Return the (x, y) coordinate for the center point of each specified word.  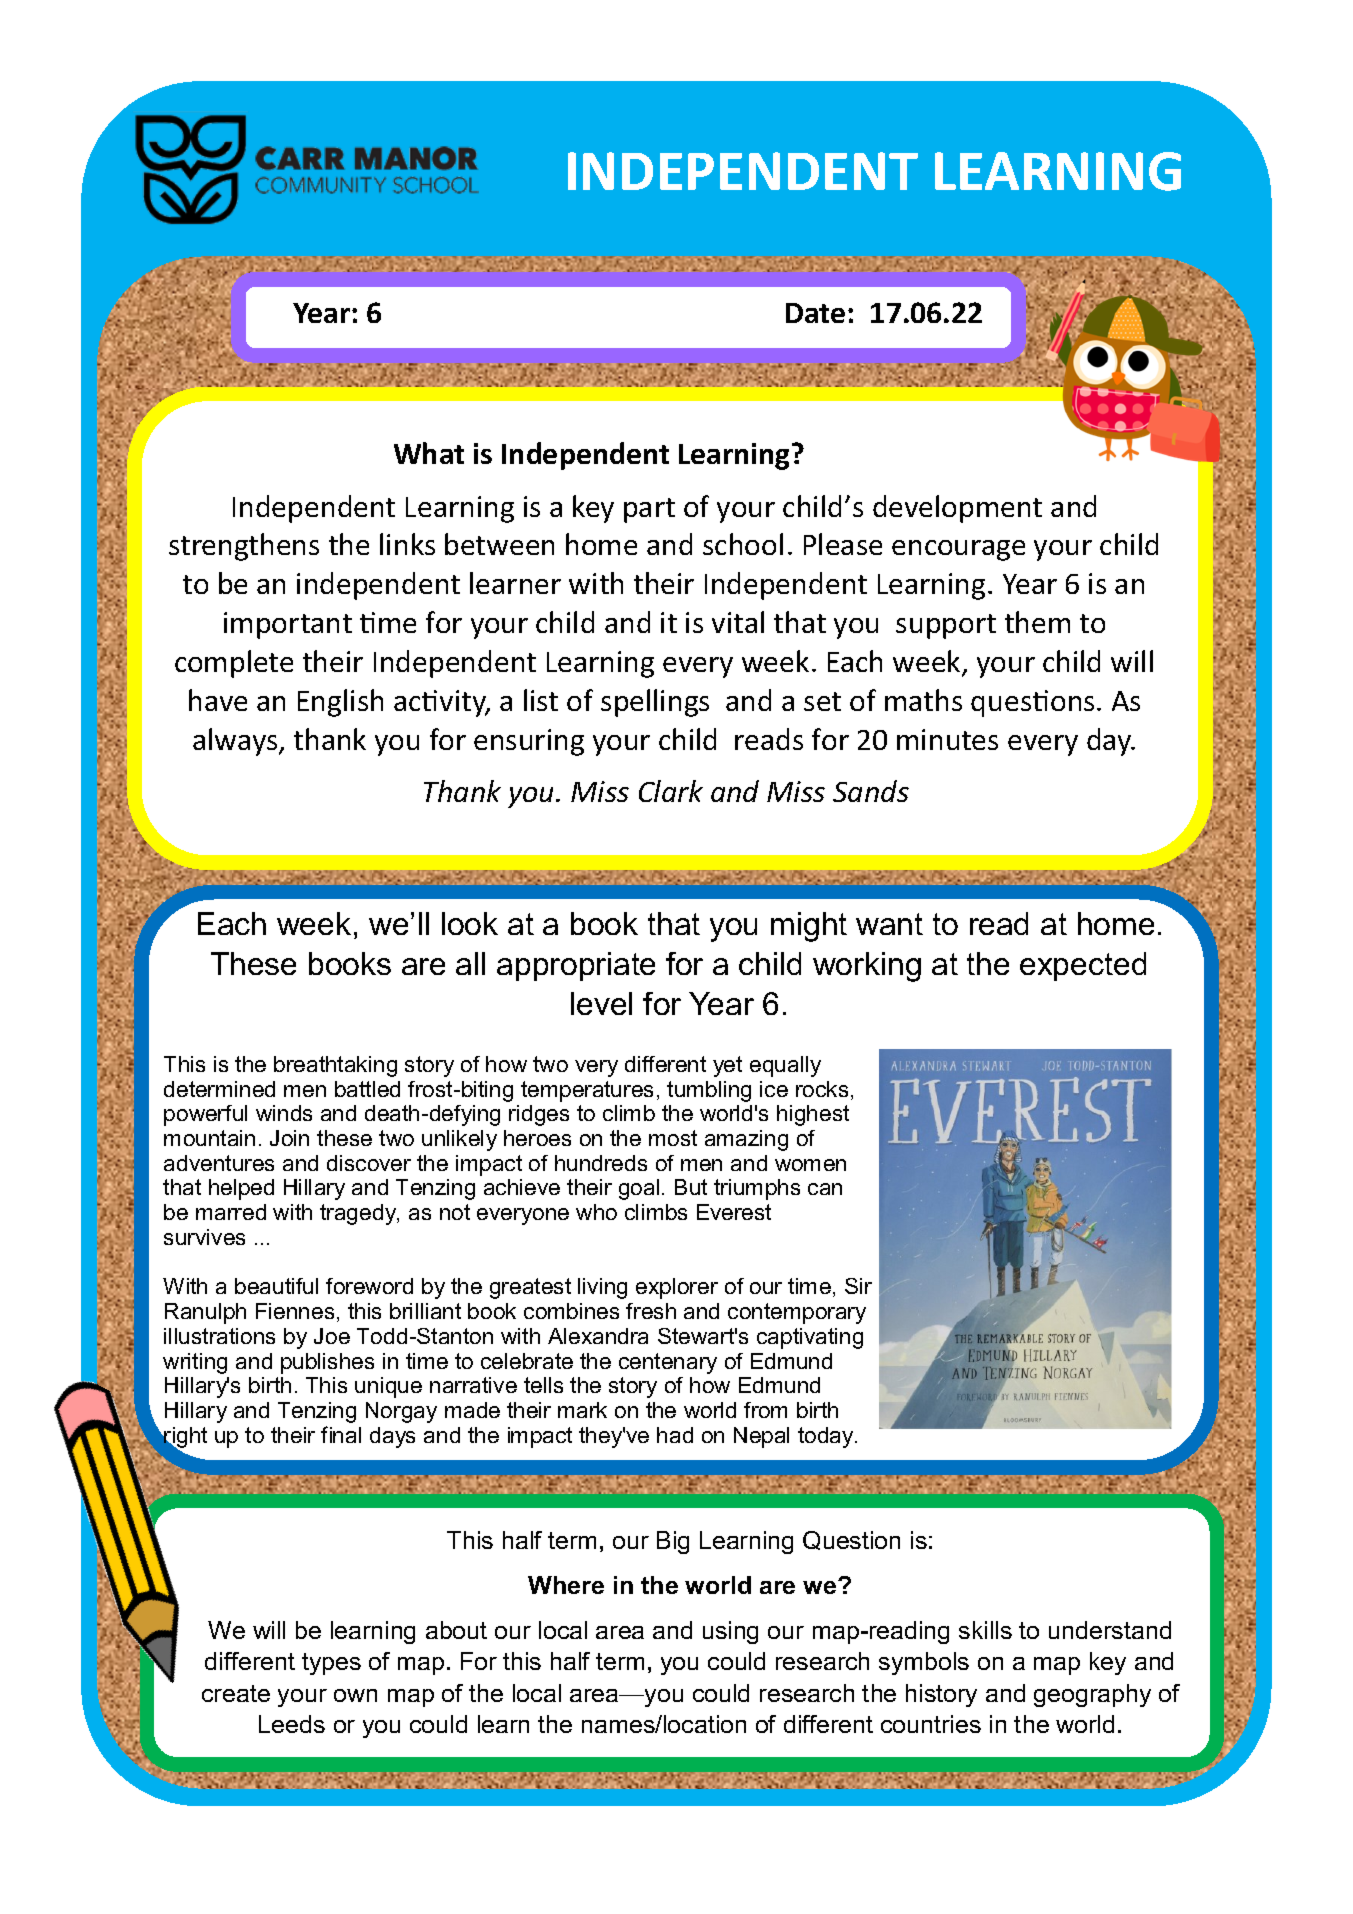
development (957, 509)
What (429, 453)
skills (985, 1630)
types (331, 1664)
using (730, 1632)
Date (815, 313)
